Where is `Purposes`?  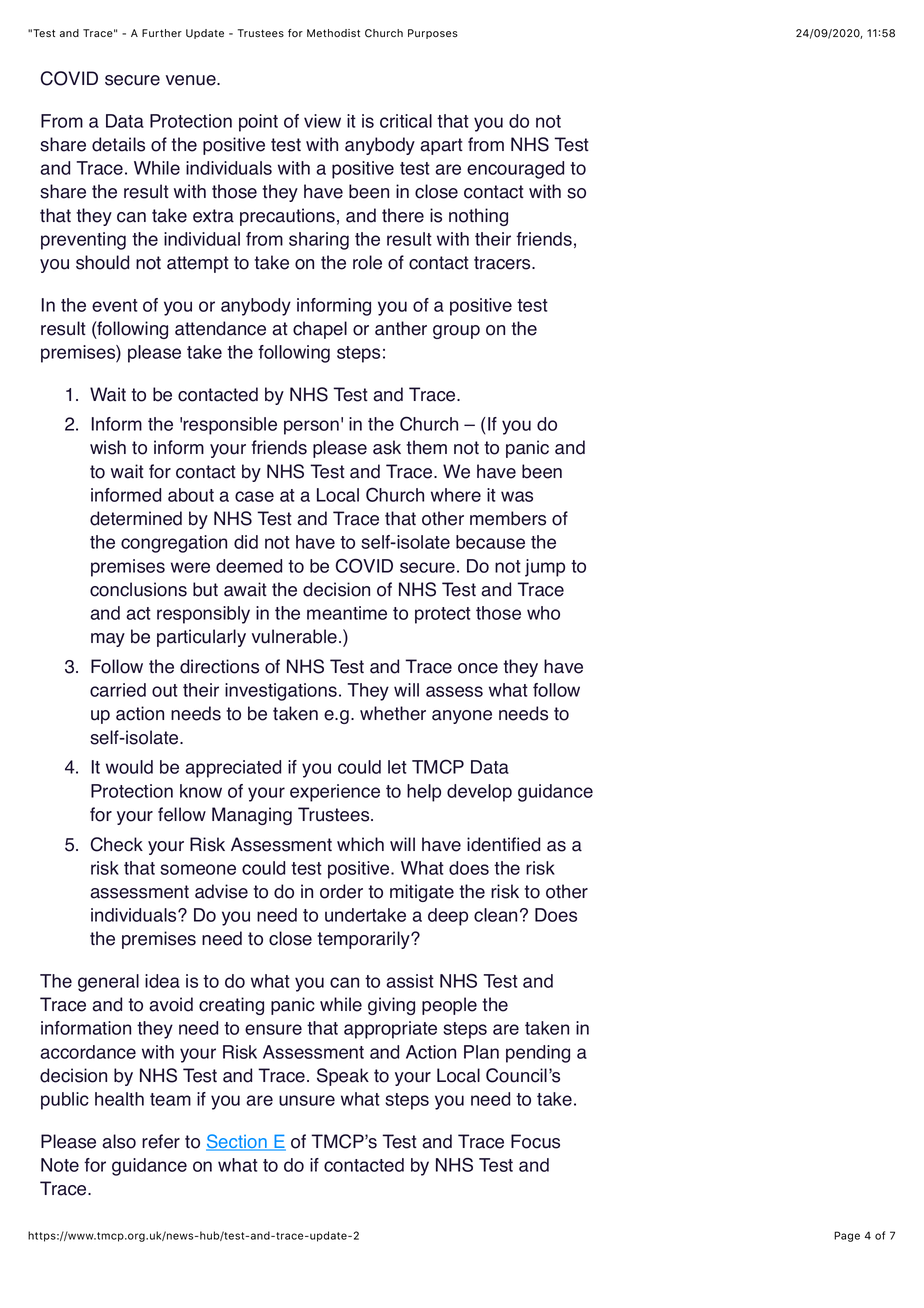 Purposes is located at coordinates (433, 34).
